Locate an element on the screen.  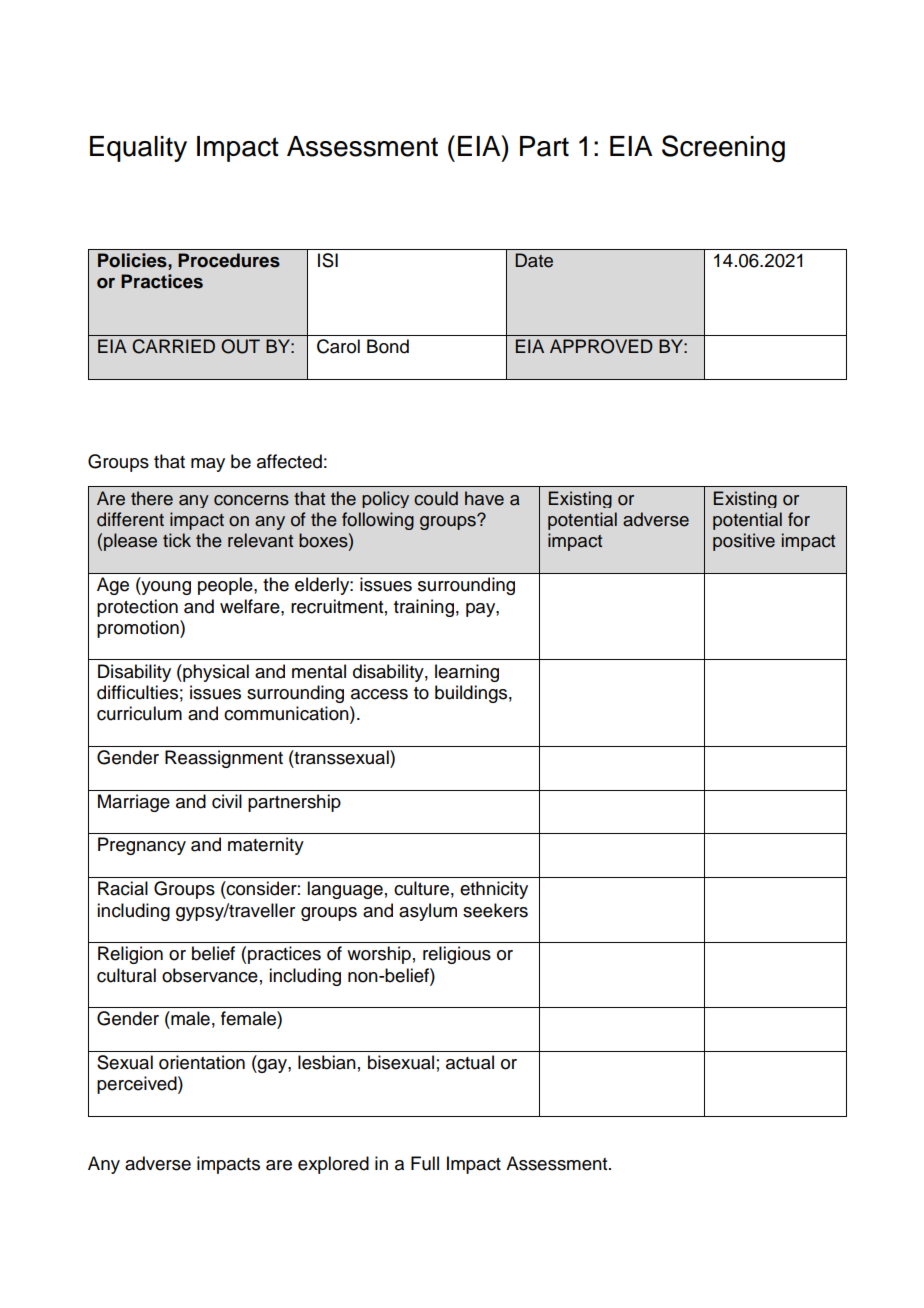
Equality is located at coordinates (138, 149).
